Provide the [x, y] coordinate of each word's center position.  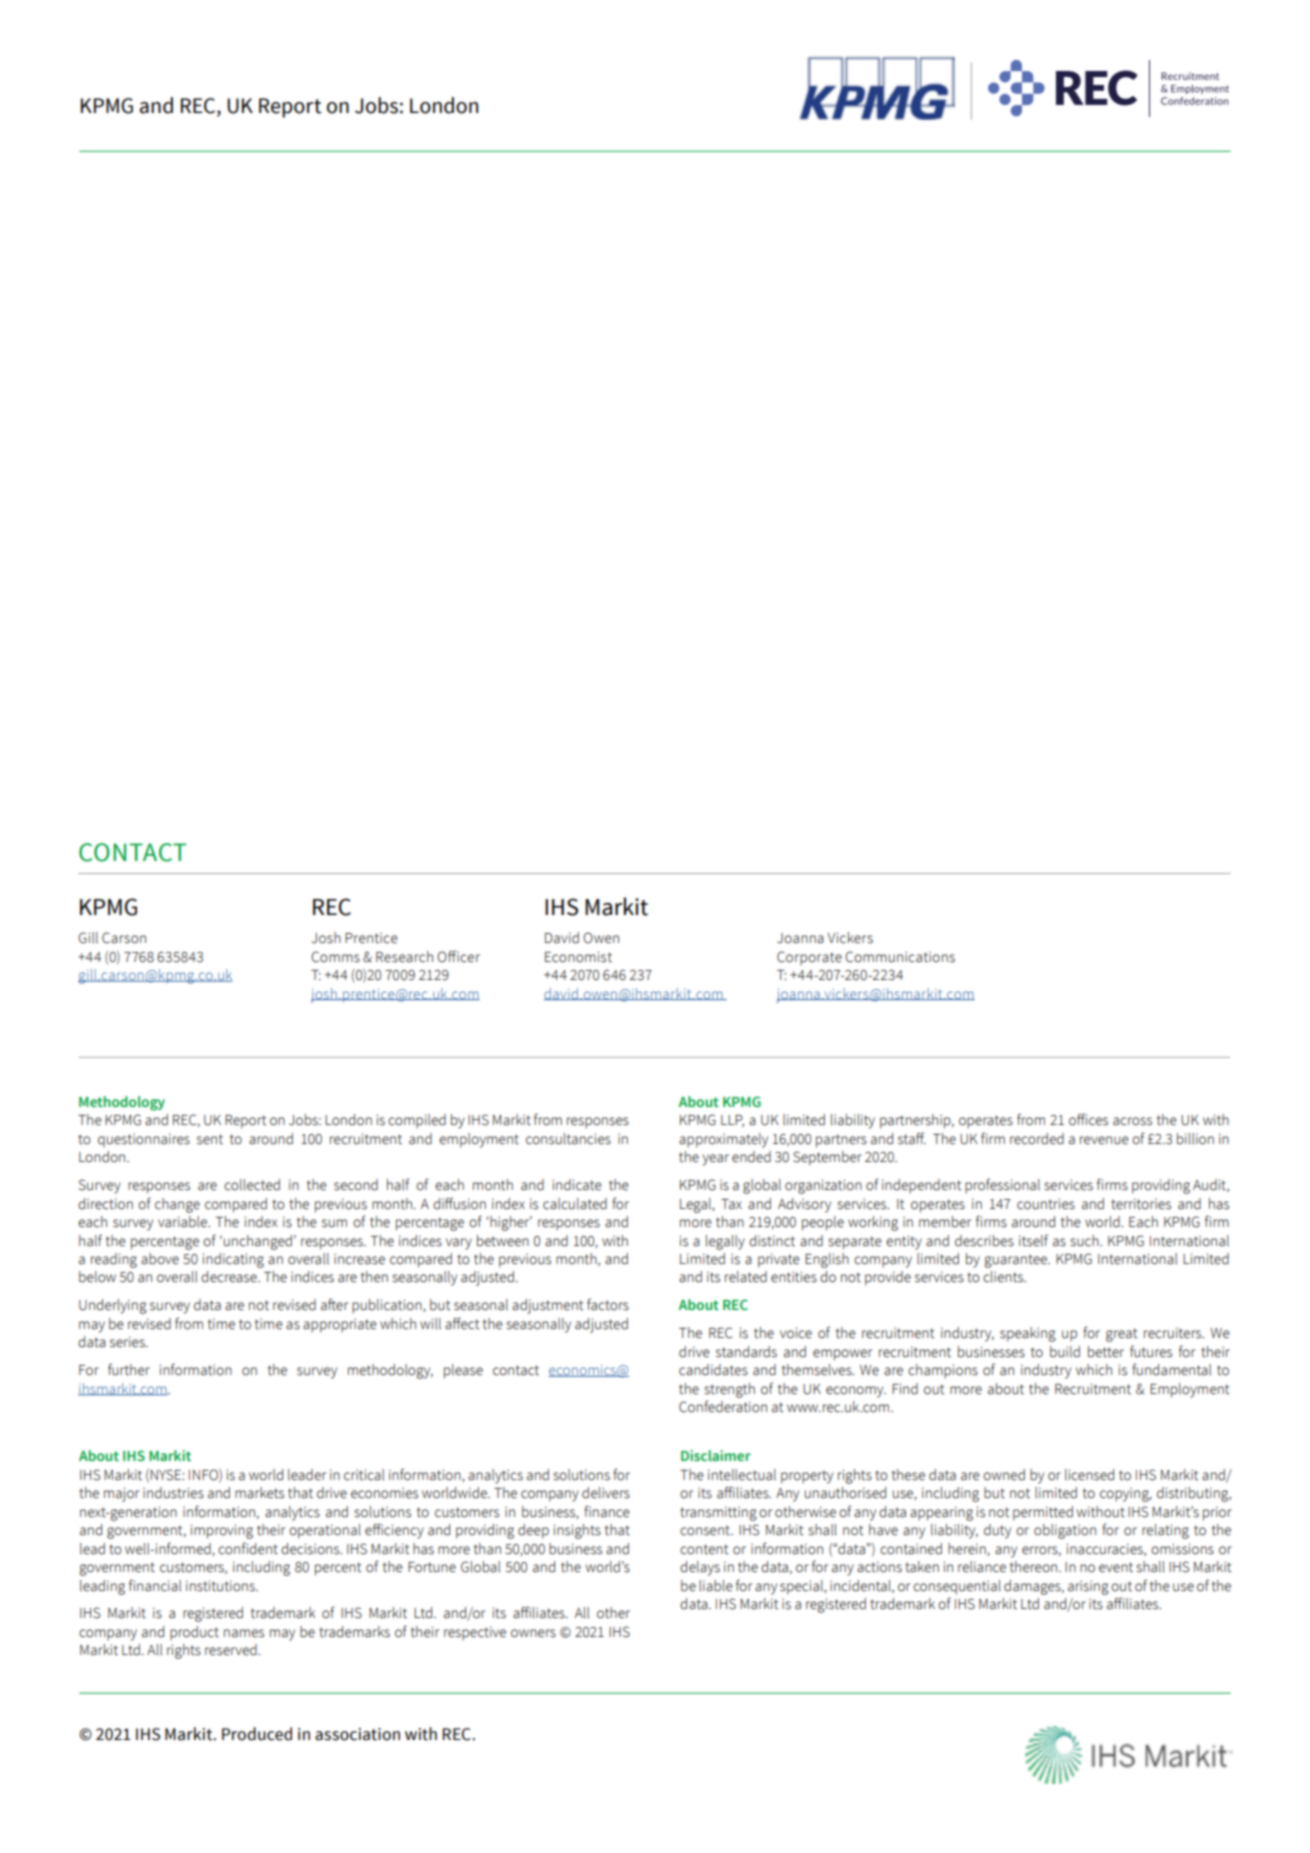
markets [259, 1493]
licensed [1089, 1475]
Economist [578, 957]
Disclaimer [716, 1455]
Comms [335, 957]
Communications [900, 957]
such [1085, 1241]
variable [184, 1222]
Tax [731, 1204]
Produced [257, 1734]
